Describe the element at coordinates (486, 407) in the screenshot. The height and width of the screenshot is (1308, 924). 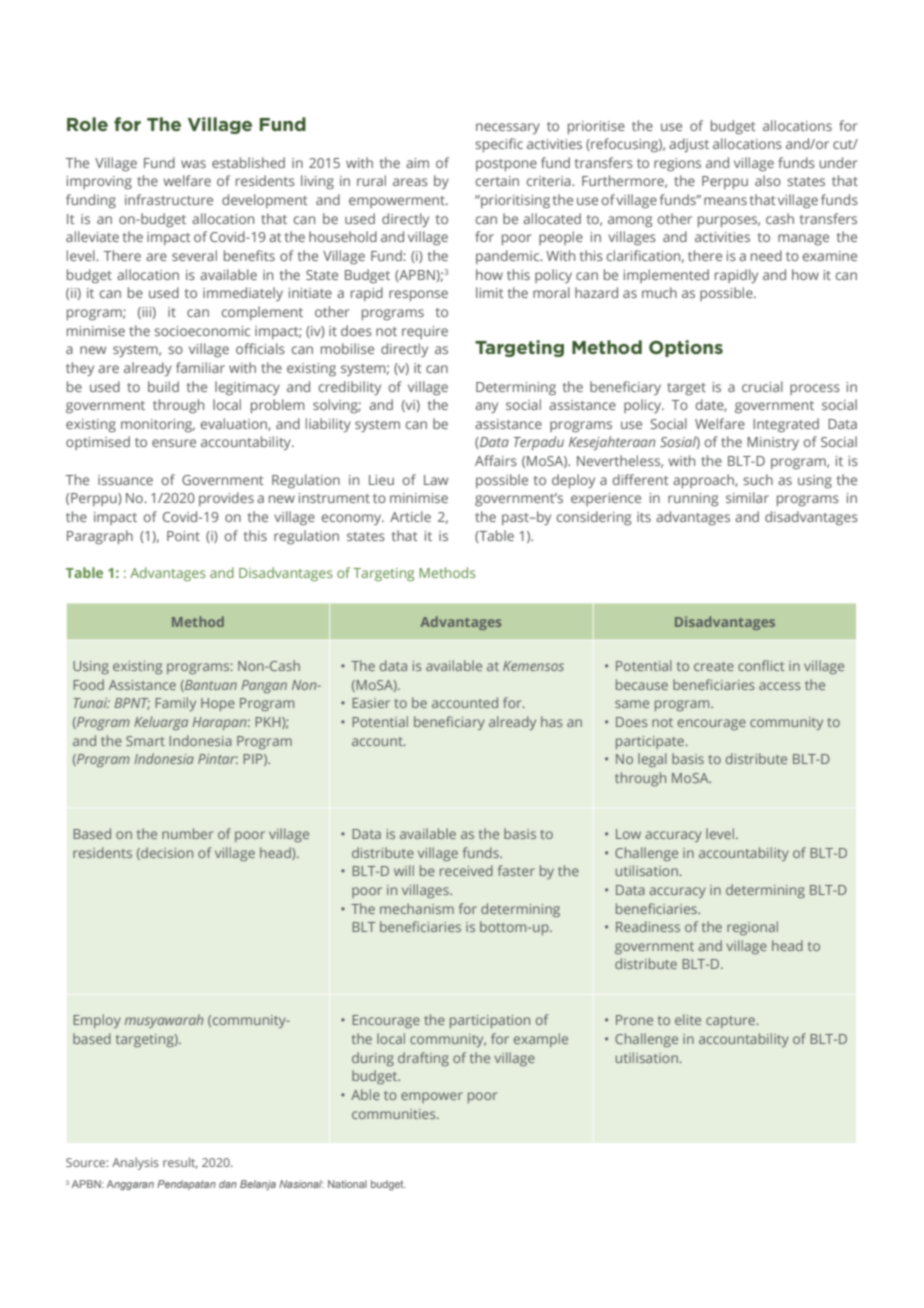
I see `any` at that location.
